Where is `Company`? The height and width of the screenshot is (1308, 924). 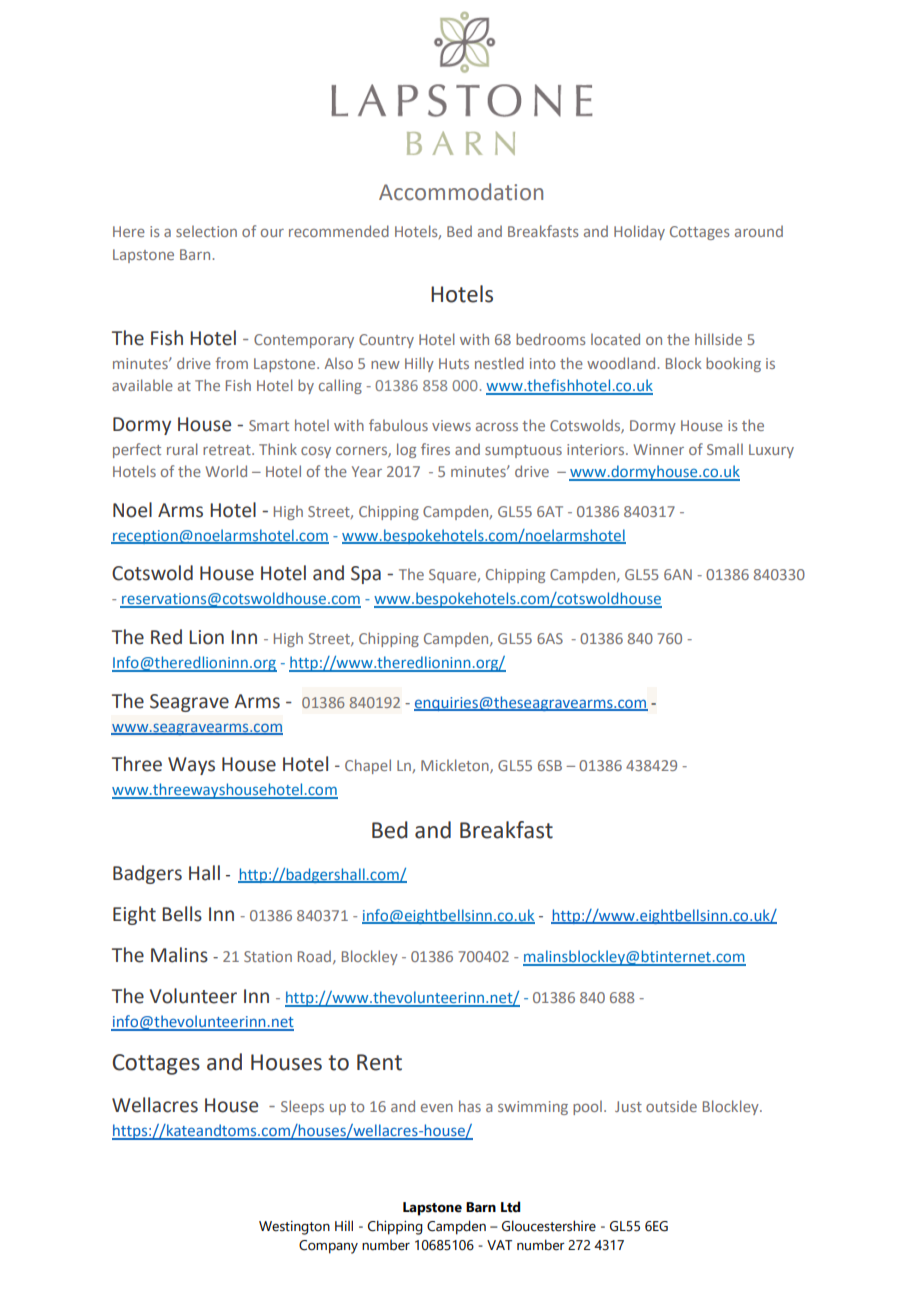 Company is located at coordinates (328, 1247).
